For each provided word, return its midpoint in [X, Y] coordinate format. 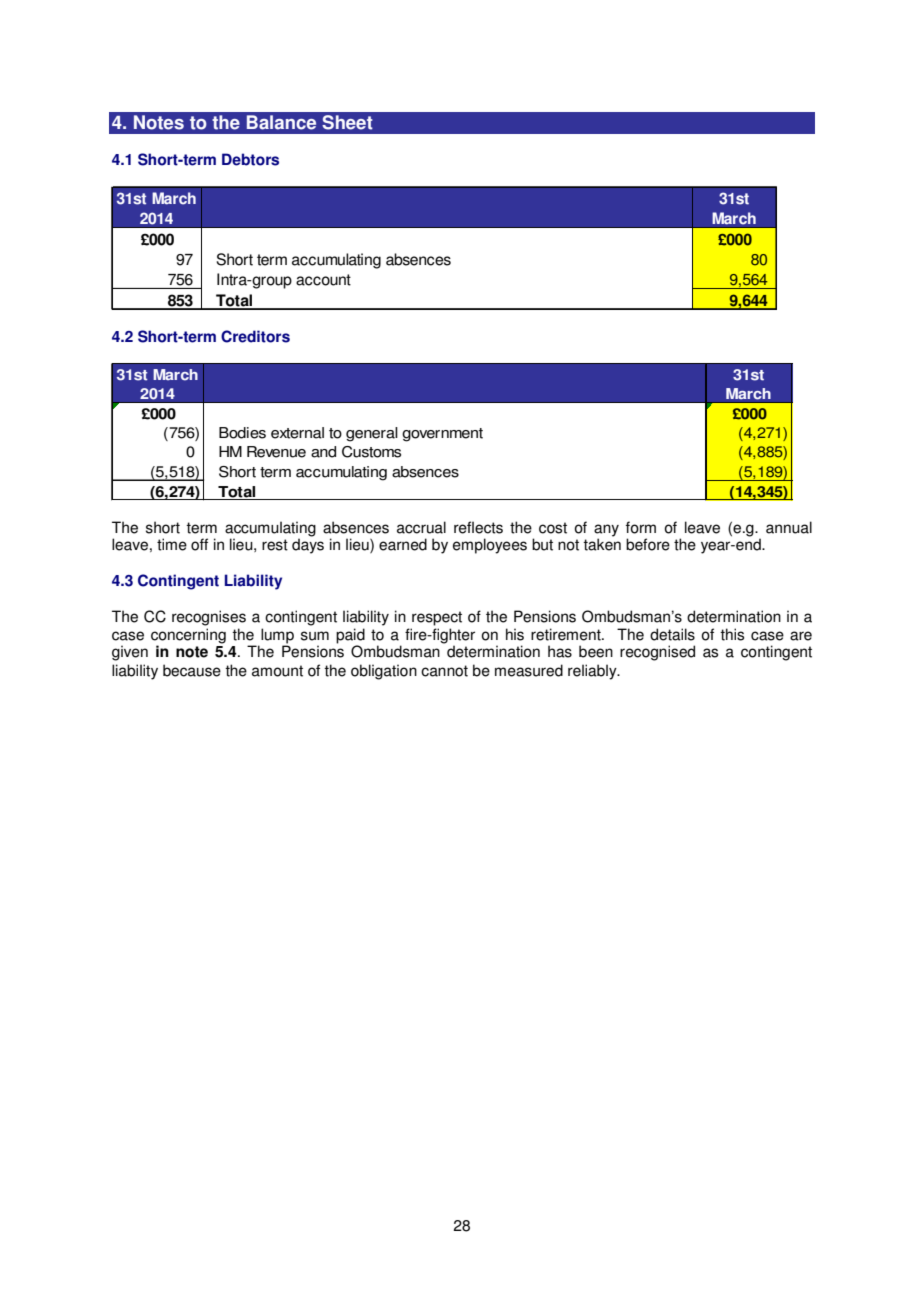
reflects [478, 527]
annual [789, 527]
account [323, 280]
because [192, 670]
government [442, 435]
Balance [281, 122]
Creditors [255, 336]
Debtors [250, 159]
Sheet [347, 122]
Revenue [276, 452]
